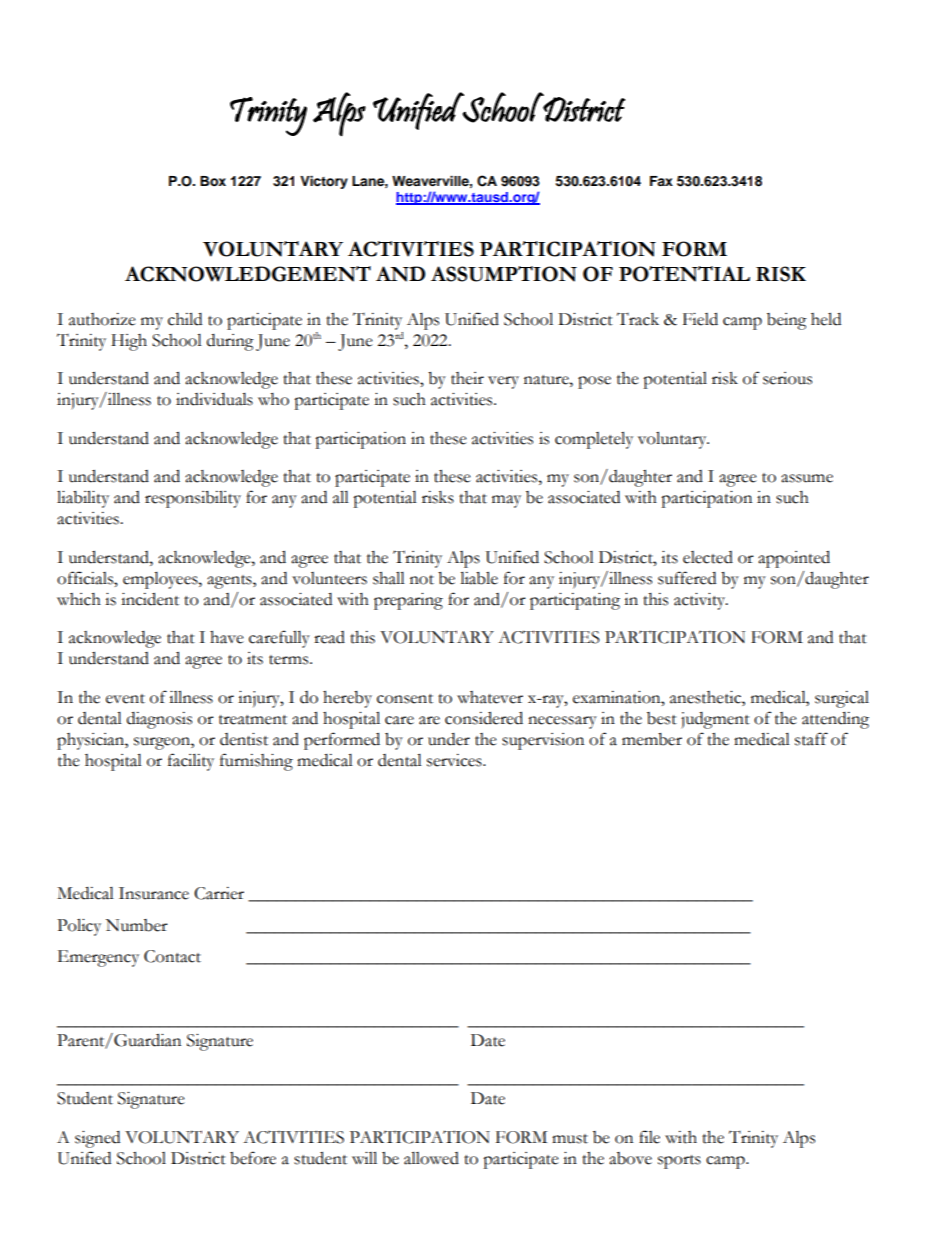  What do you see at coordinates (504, 274) in the screenshot?
I see `ASSUMPTION` at bounding box center [504, 274].
